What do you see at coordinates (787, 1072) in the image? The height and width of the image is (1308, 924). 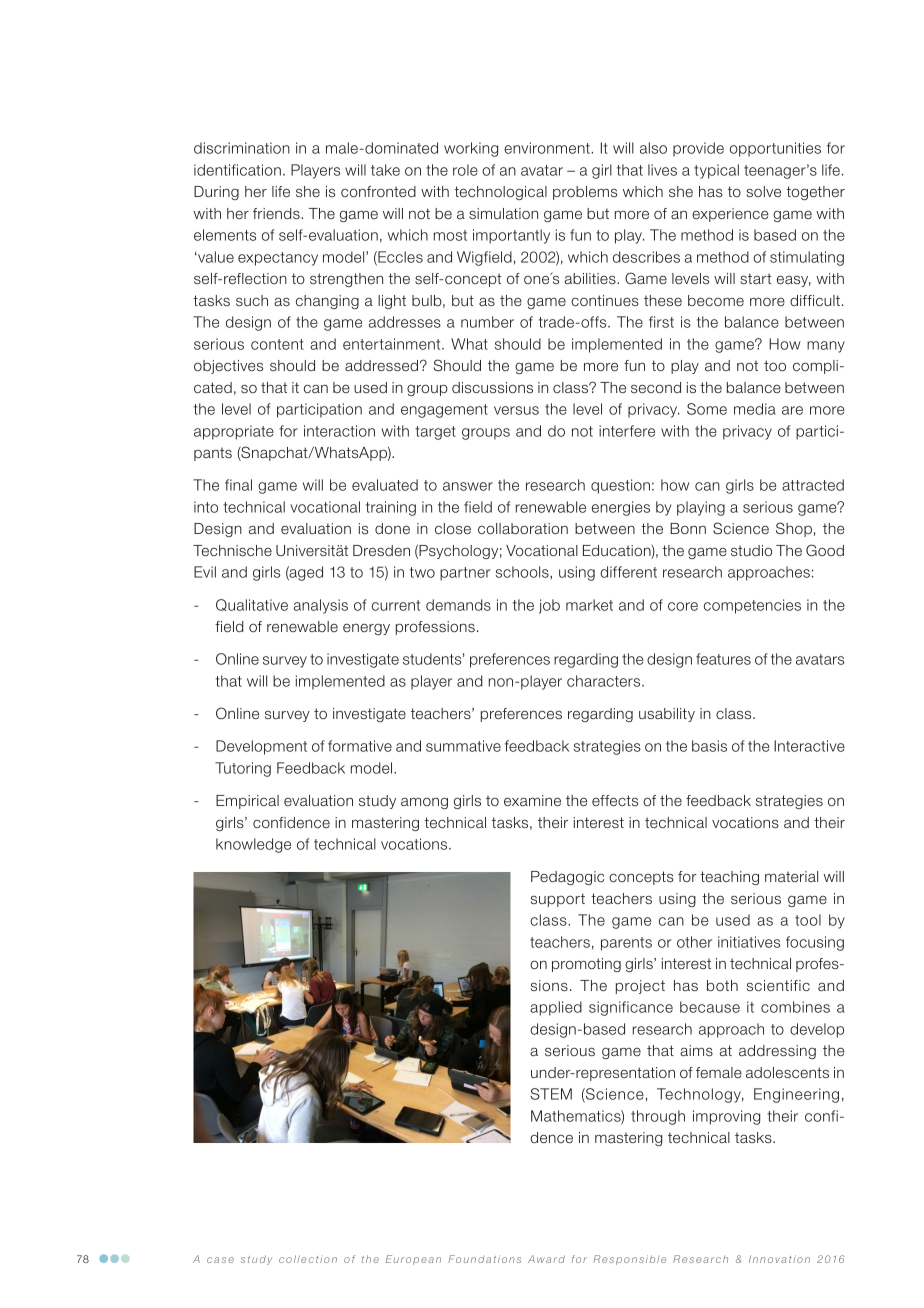 I see `adolescents` at bounding box center [787, 1072].
